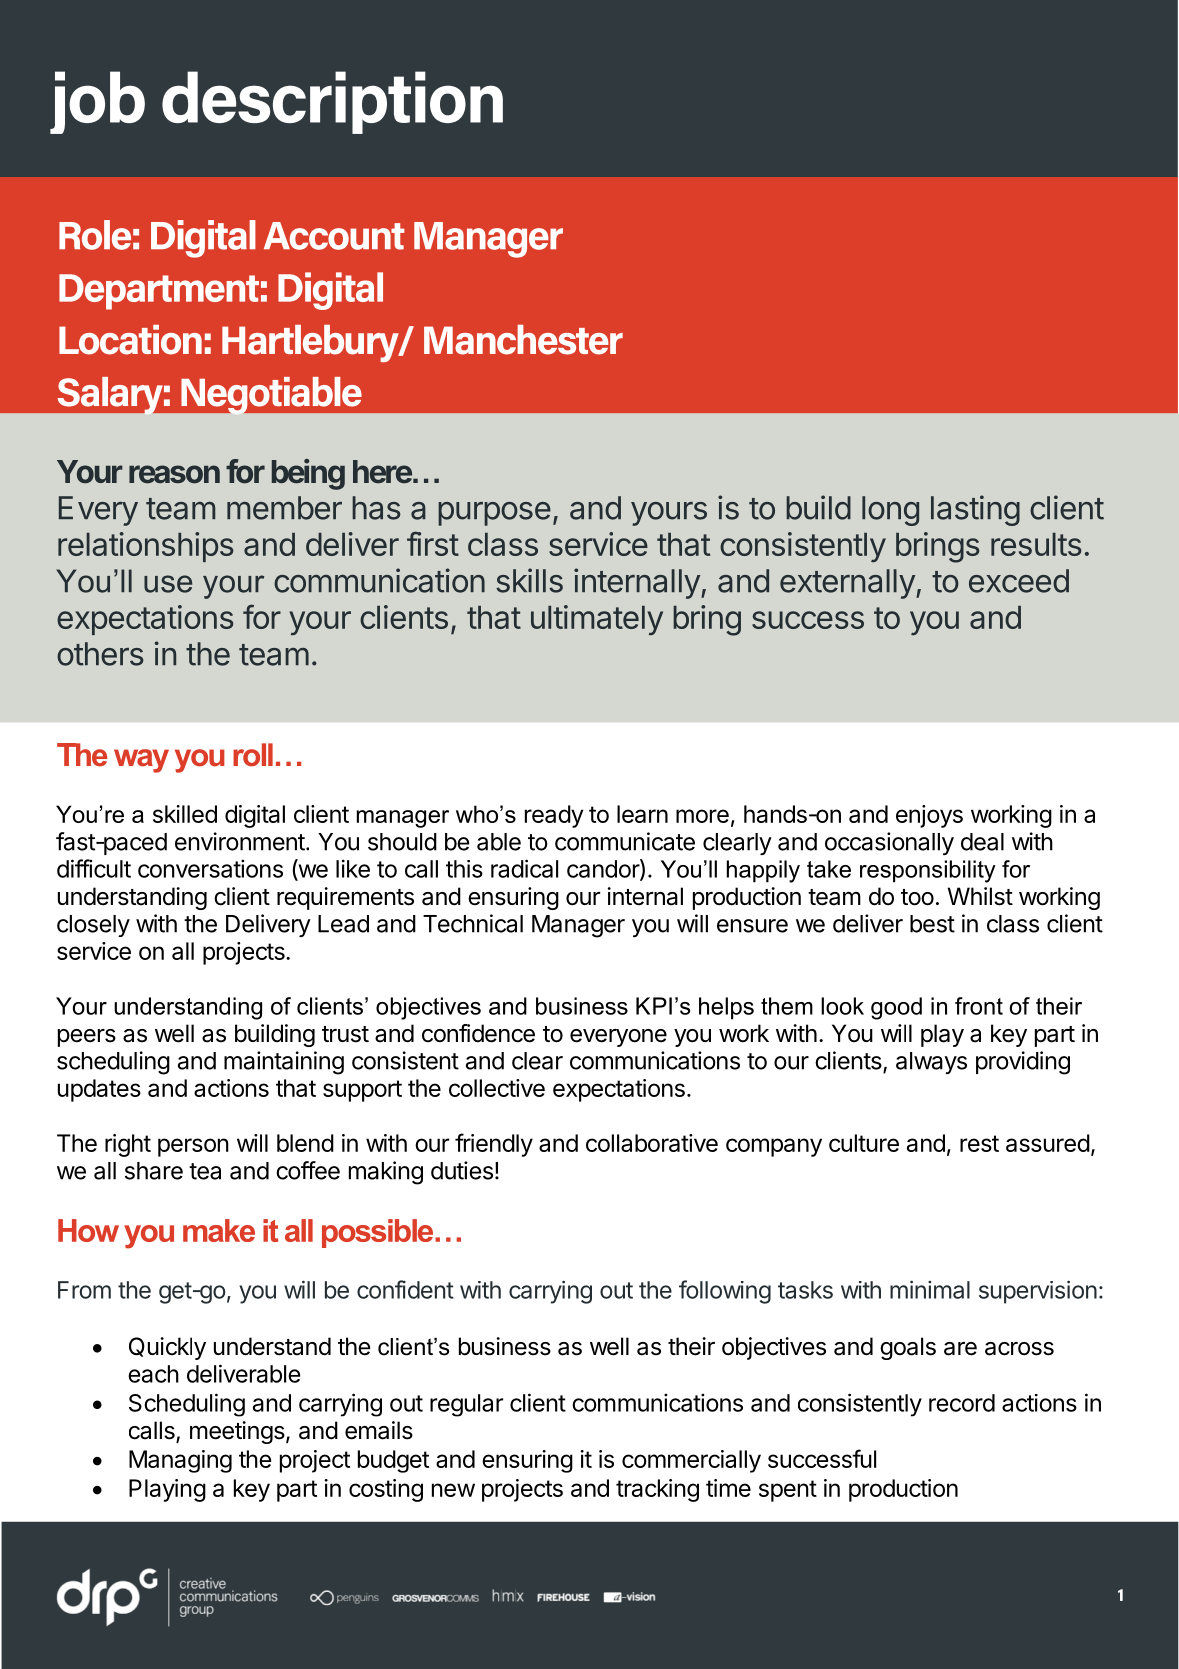 The image size is (1179, 1669). I want to click on roll, so click(253, 755).
